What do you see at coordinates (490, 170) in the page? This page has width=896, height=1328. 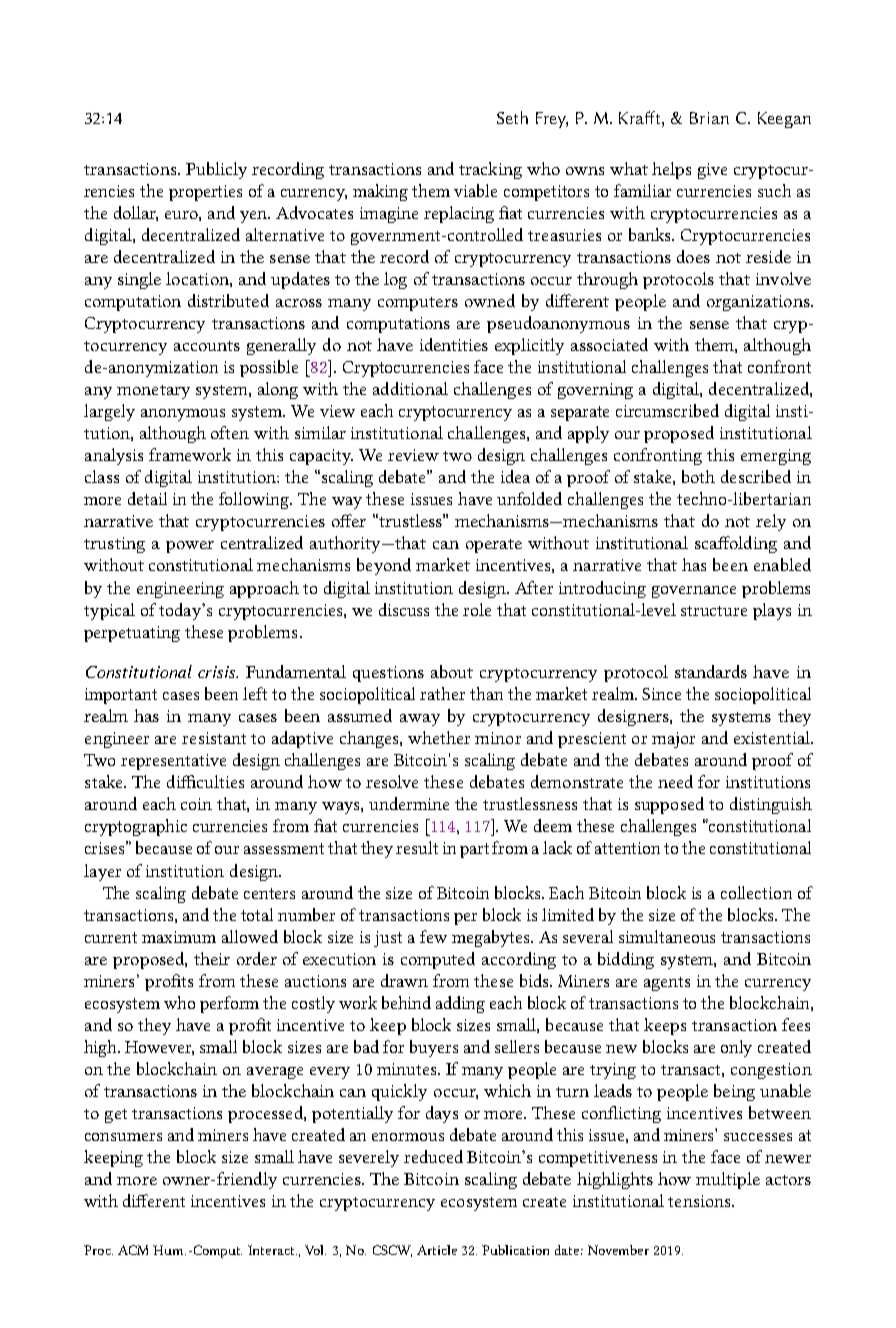 I see `tracking` at bounding box center [490, 170].
